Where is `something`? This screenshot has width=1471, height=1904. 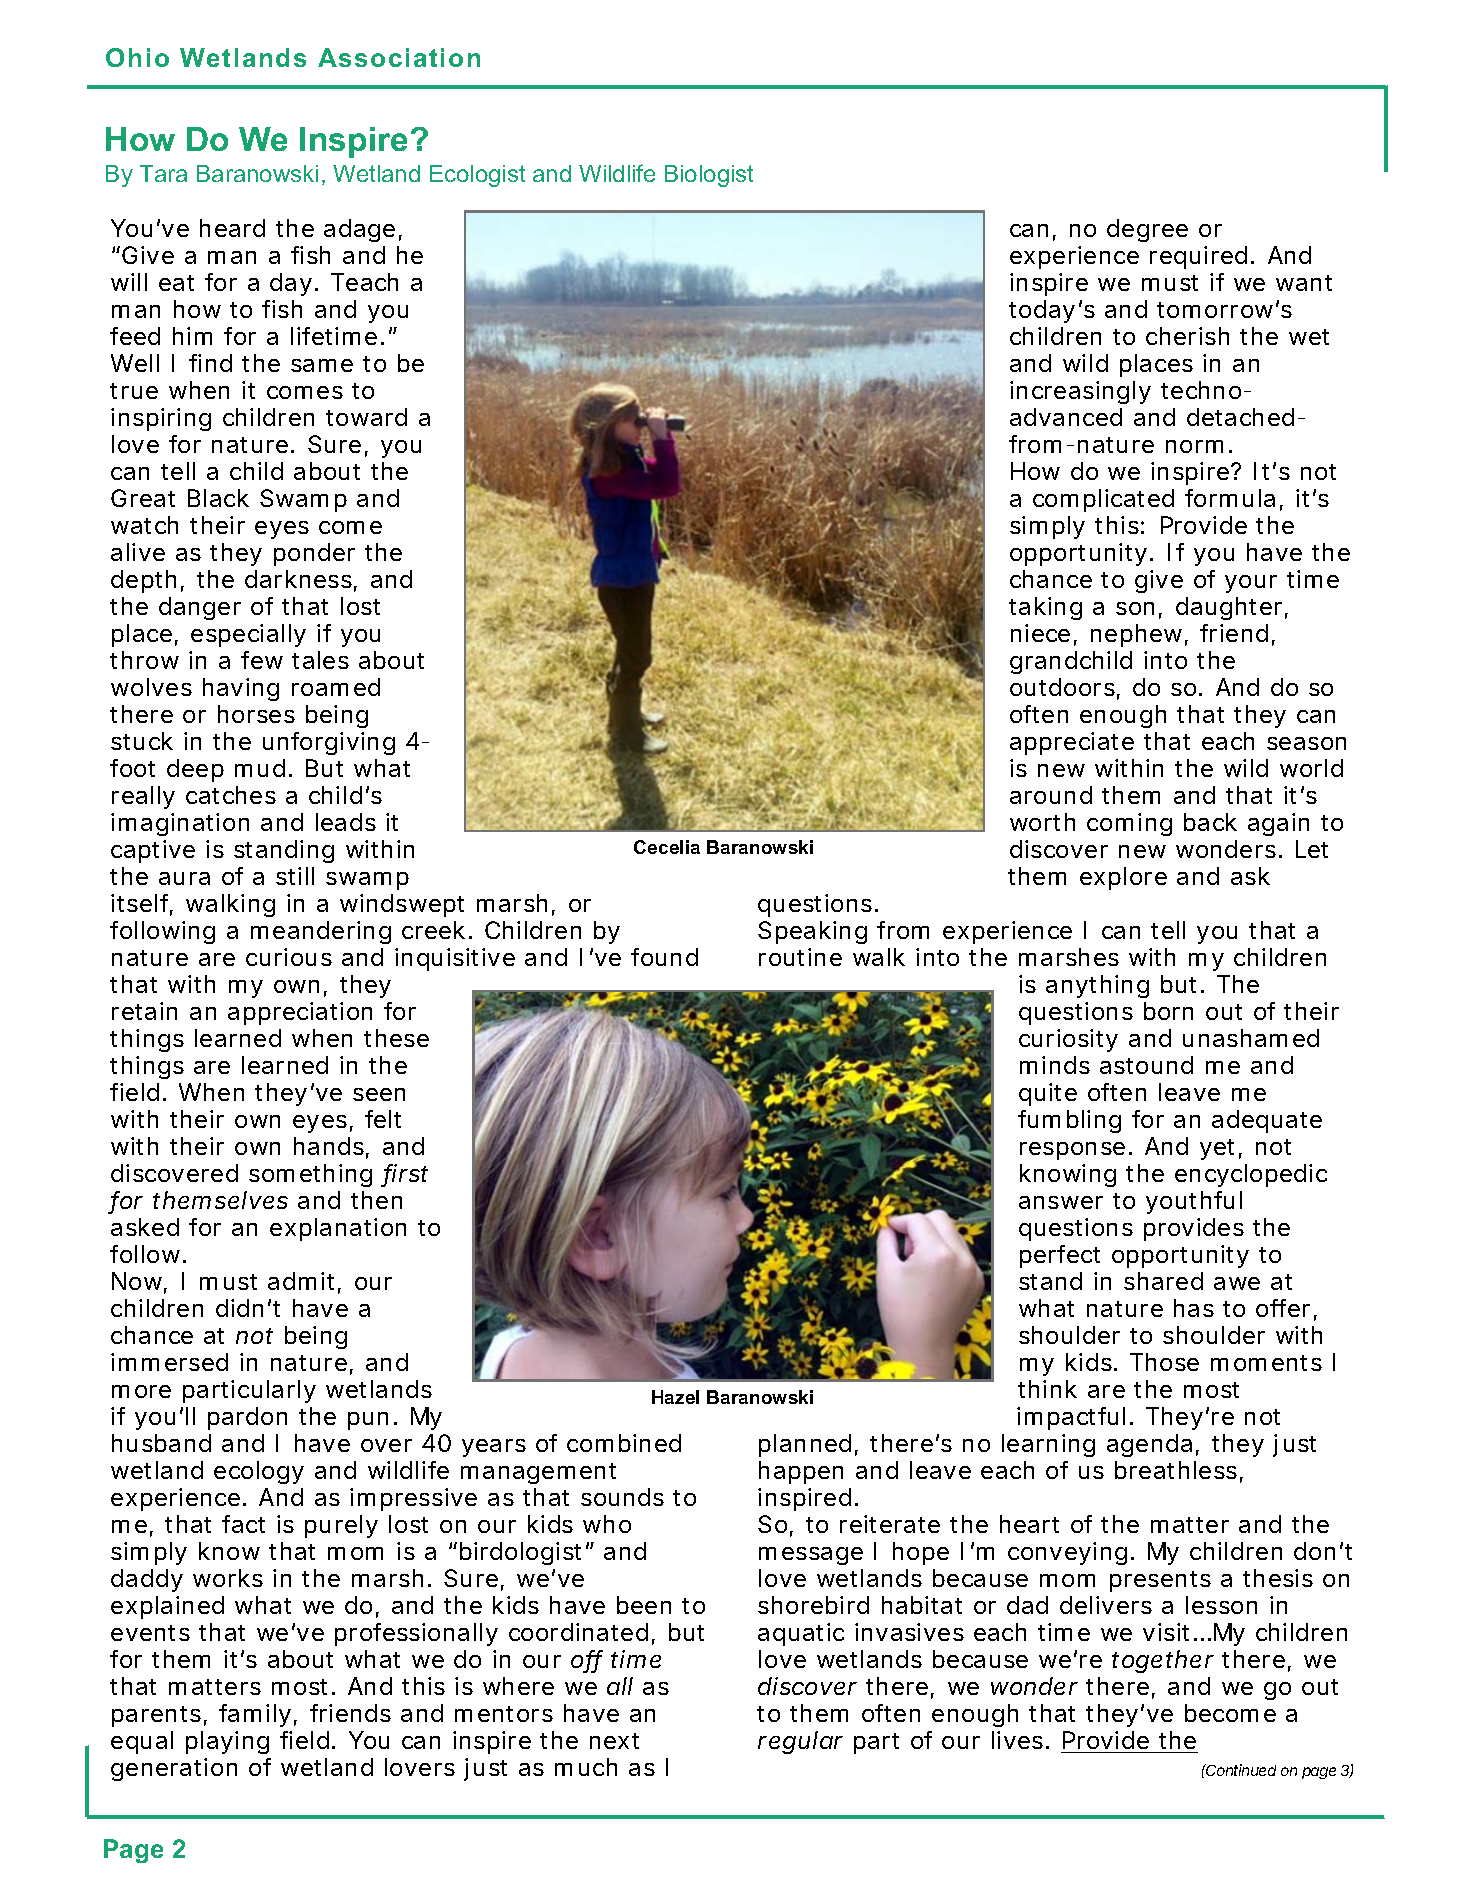 something is located at coordinates (310, 1175).
